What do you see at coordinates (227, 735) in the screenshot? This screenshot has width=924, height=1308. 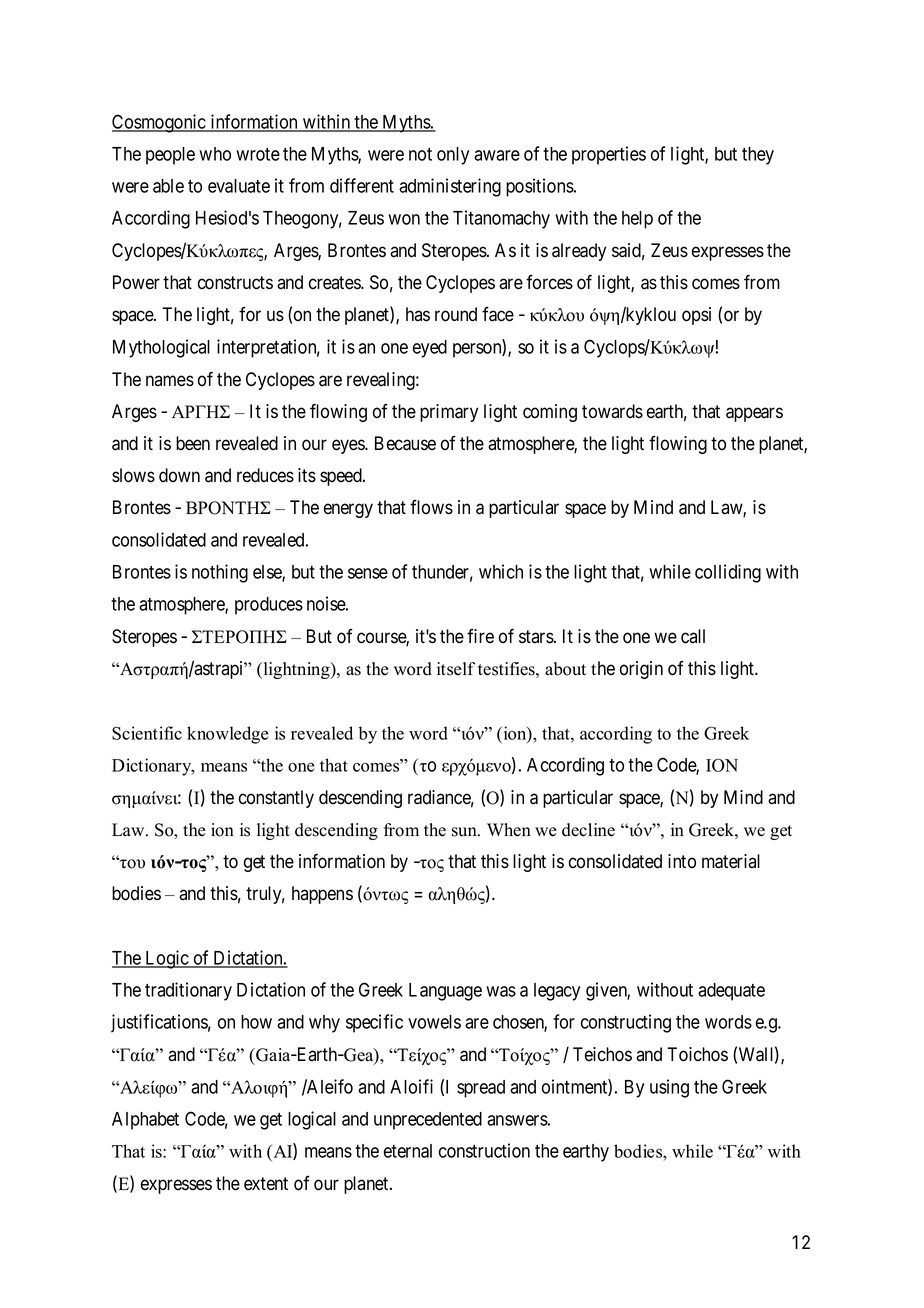 I see `knowledge` at bounding box center [227, 735].
